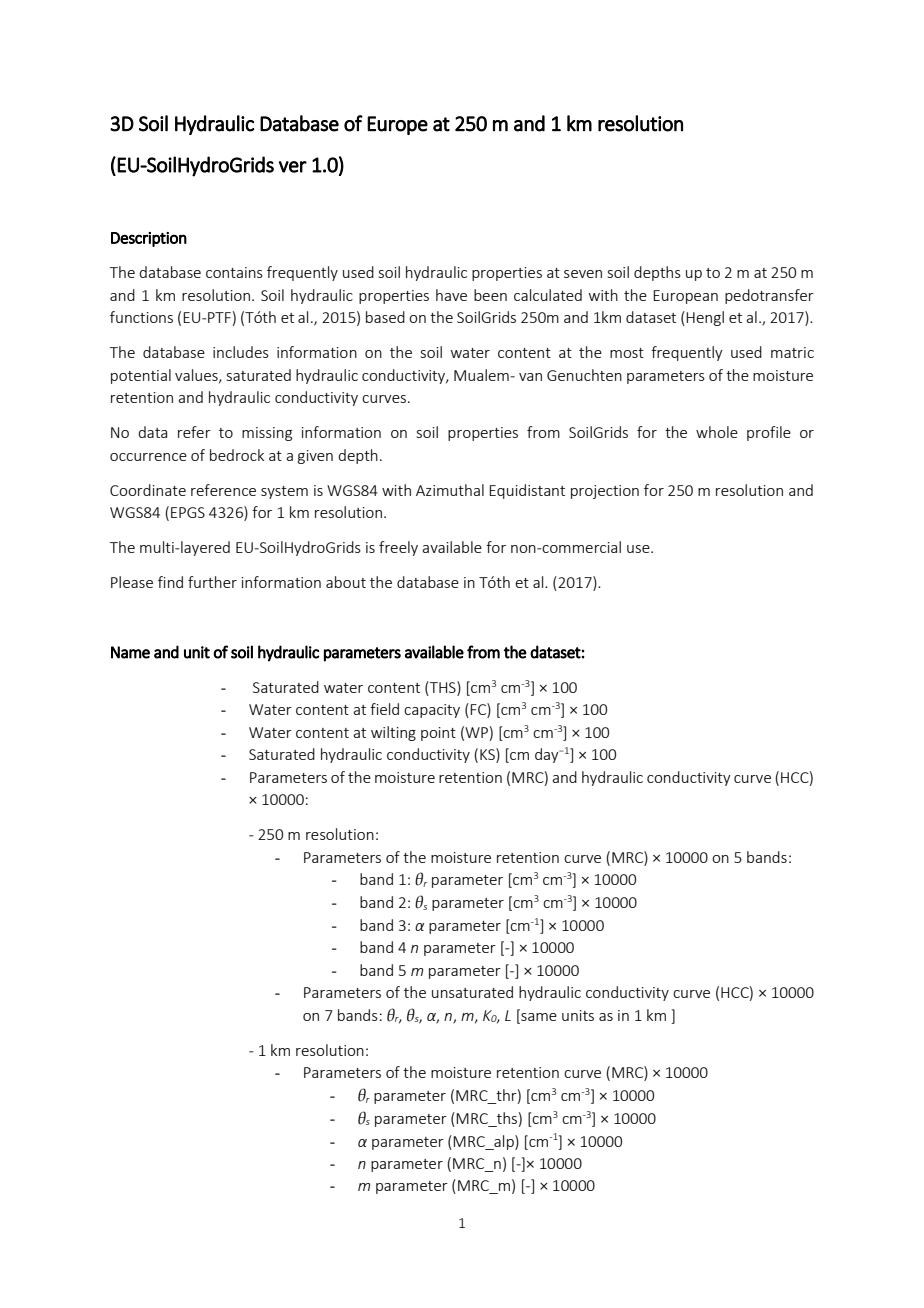 The width and height of the screenshot is (924, 1308). I want to click on whole, so click(717, 432).
